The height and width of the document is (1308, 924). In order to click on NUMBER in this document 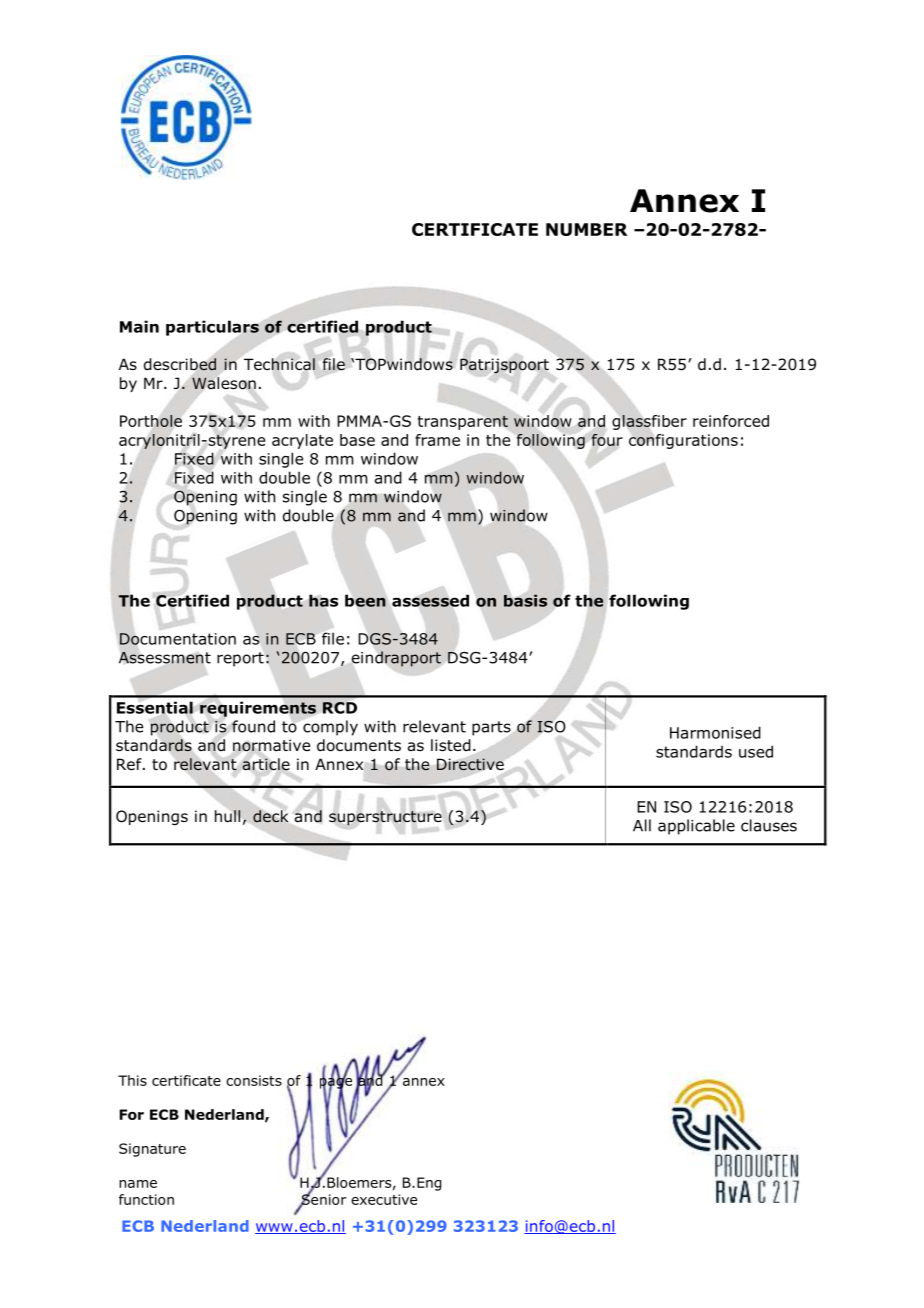, I will do `click(587, 229)`.
